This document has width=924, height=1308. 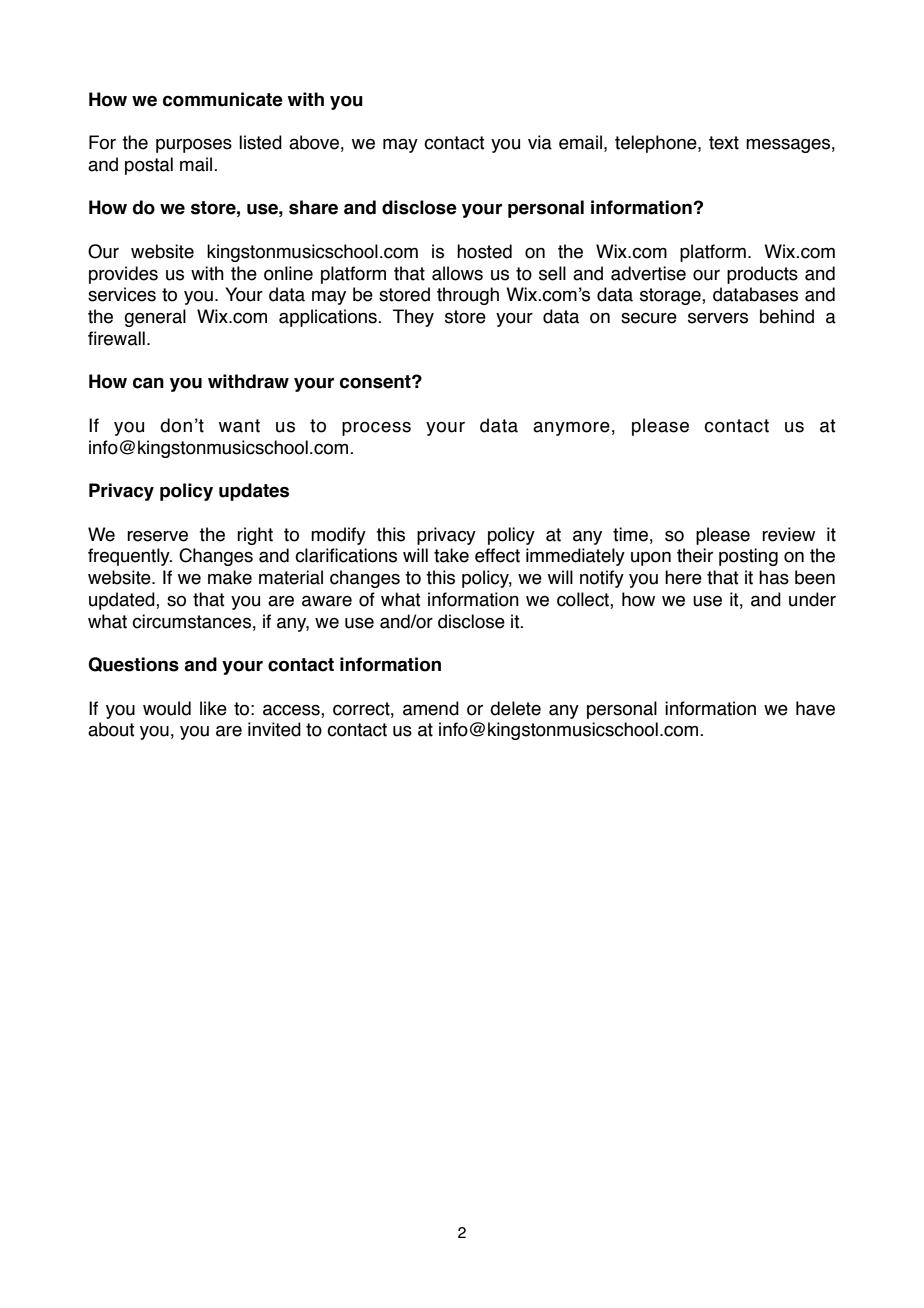 I want to click on communicate, so click(x=223, y=99).
